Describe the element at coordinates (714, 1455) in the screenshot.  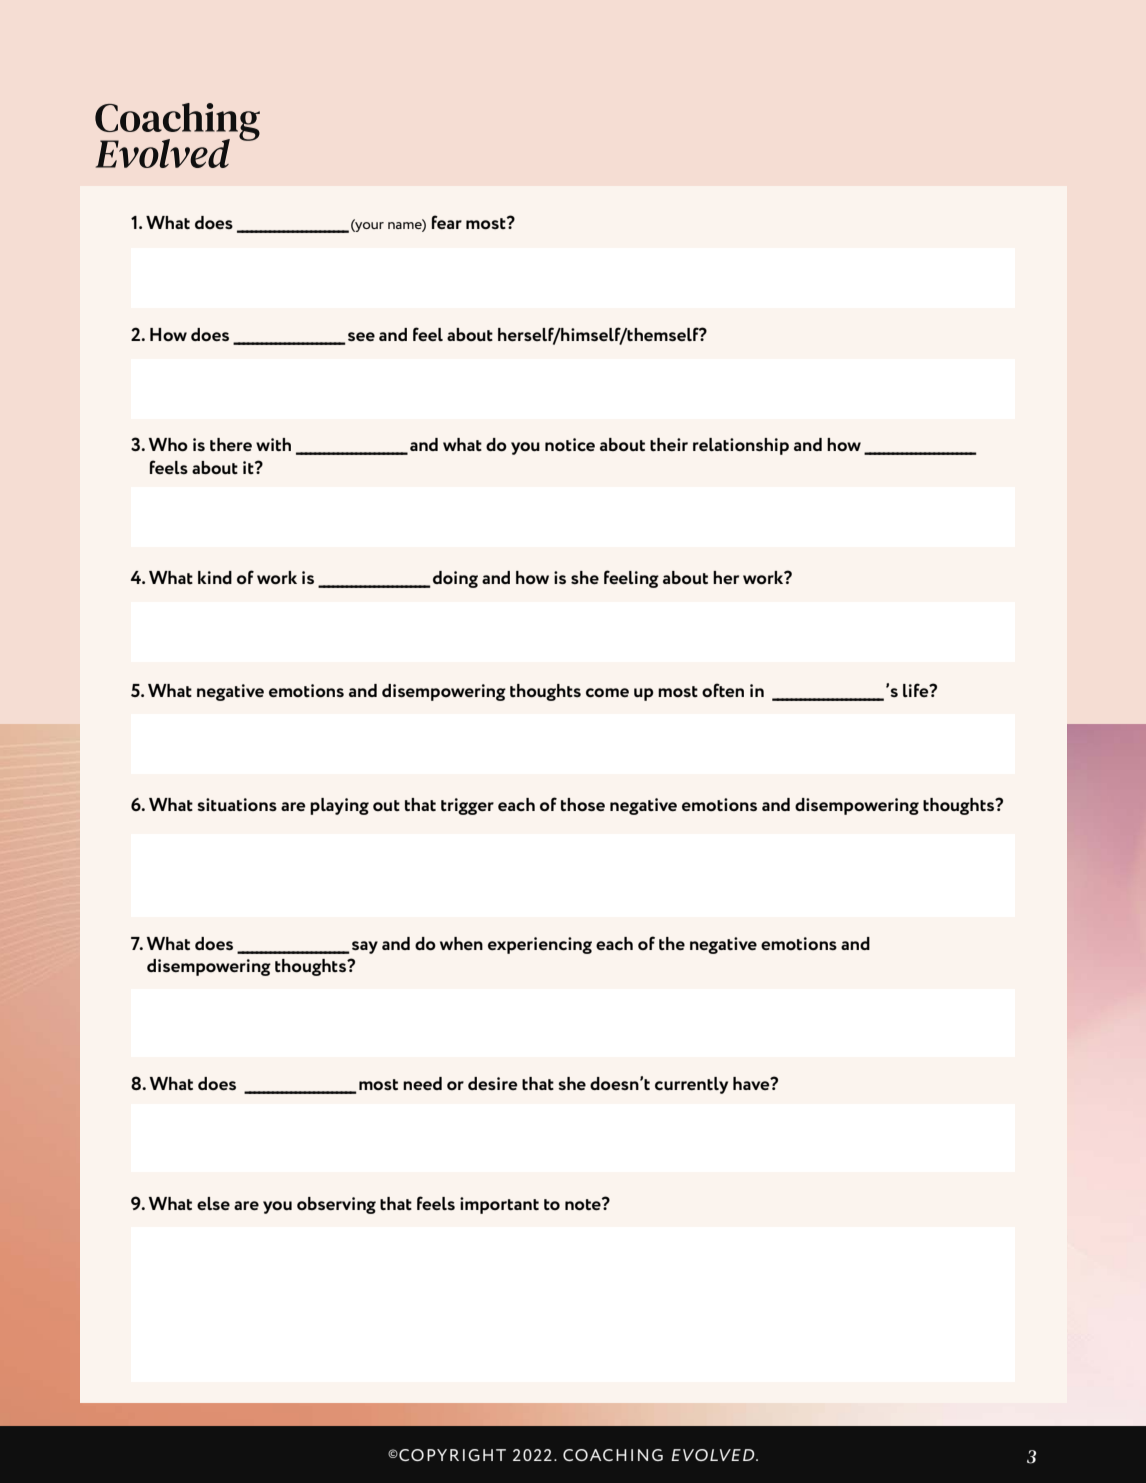
I see `EVOLVED` at that location.
